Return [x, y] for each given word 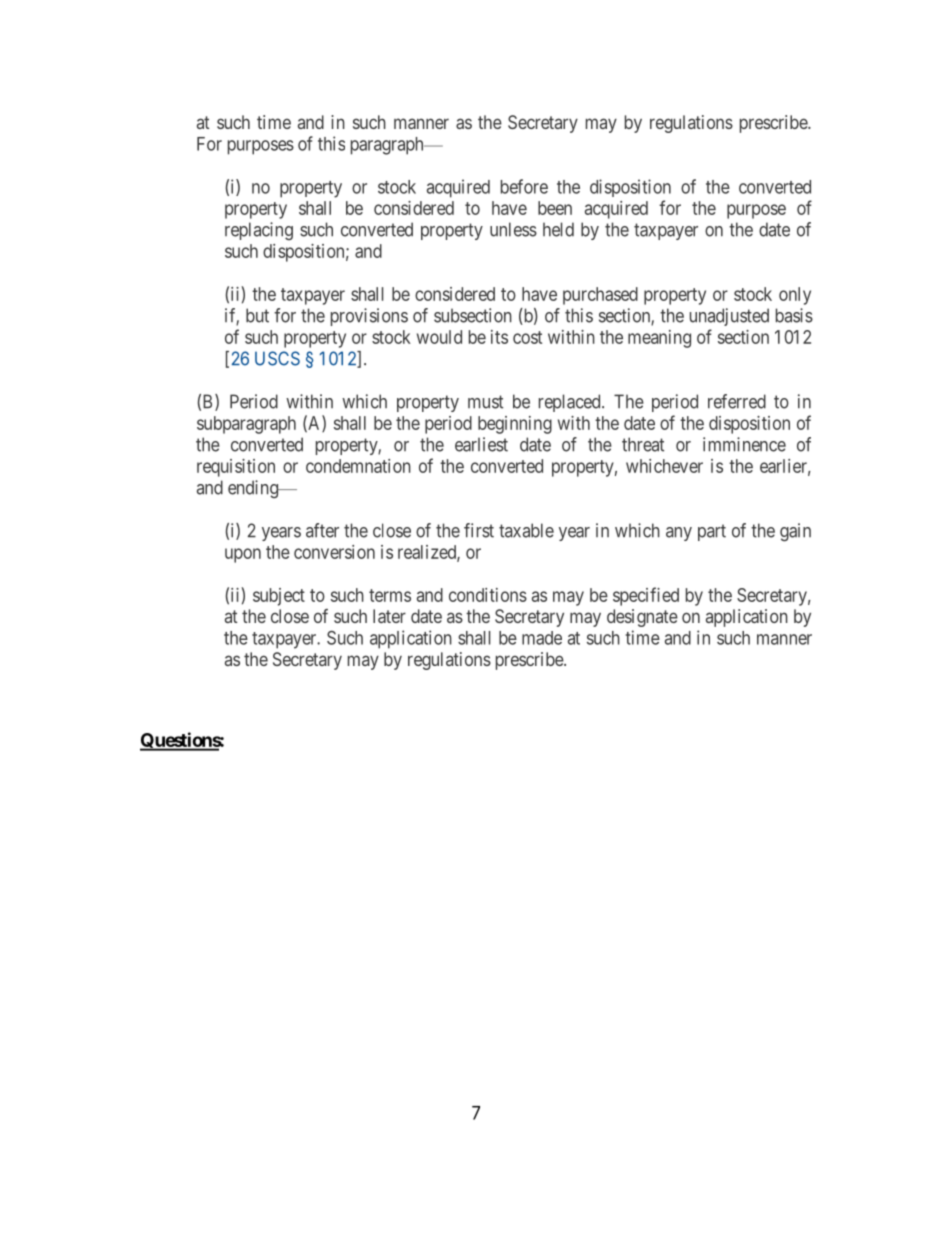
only [795, 296]
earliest [481, 444]
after [322, 530]
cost [527, 337]
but [257, 315]
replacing [259, 231]
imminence [744, 444]
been [555, 208]
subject [279, 597]
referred [737, 401]
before [524, 186]
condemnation [358, 466]
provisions [369, 317]
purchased [600, 296]
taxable [526, 530]
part [712, 532]
